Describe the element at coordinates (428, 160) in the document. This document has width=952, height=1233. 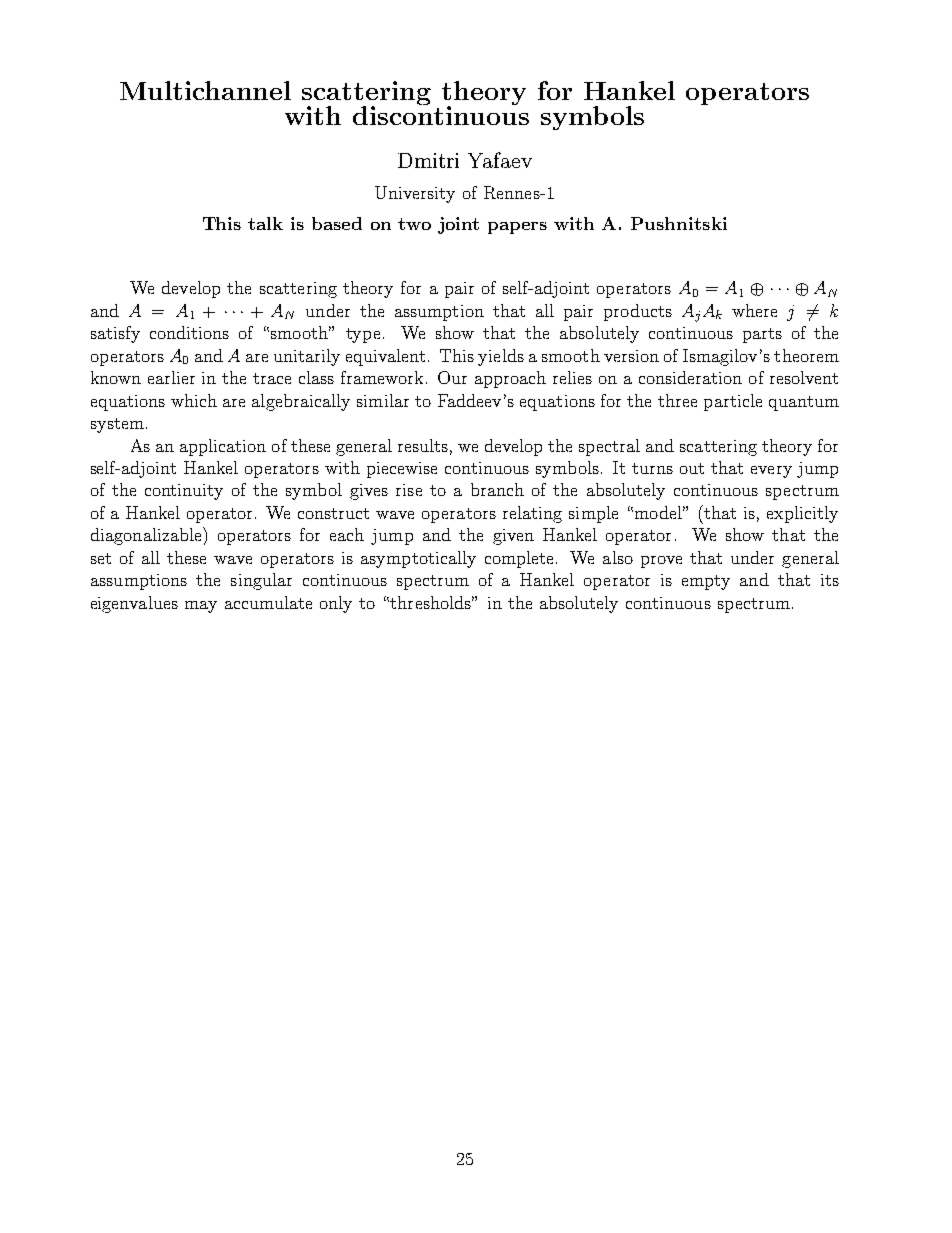
I see `Dmitri` at that location.
